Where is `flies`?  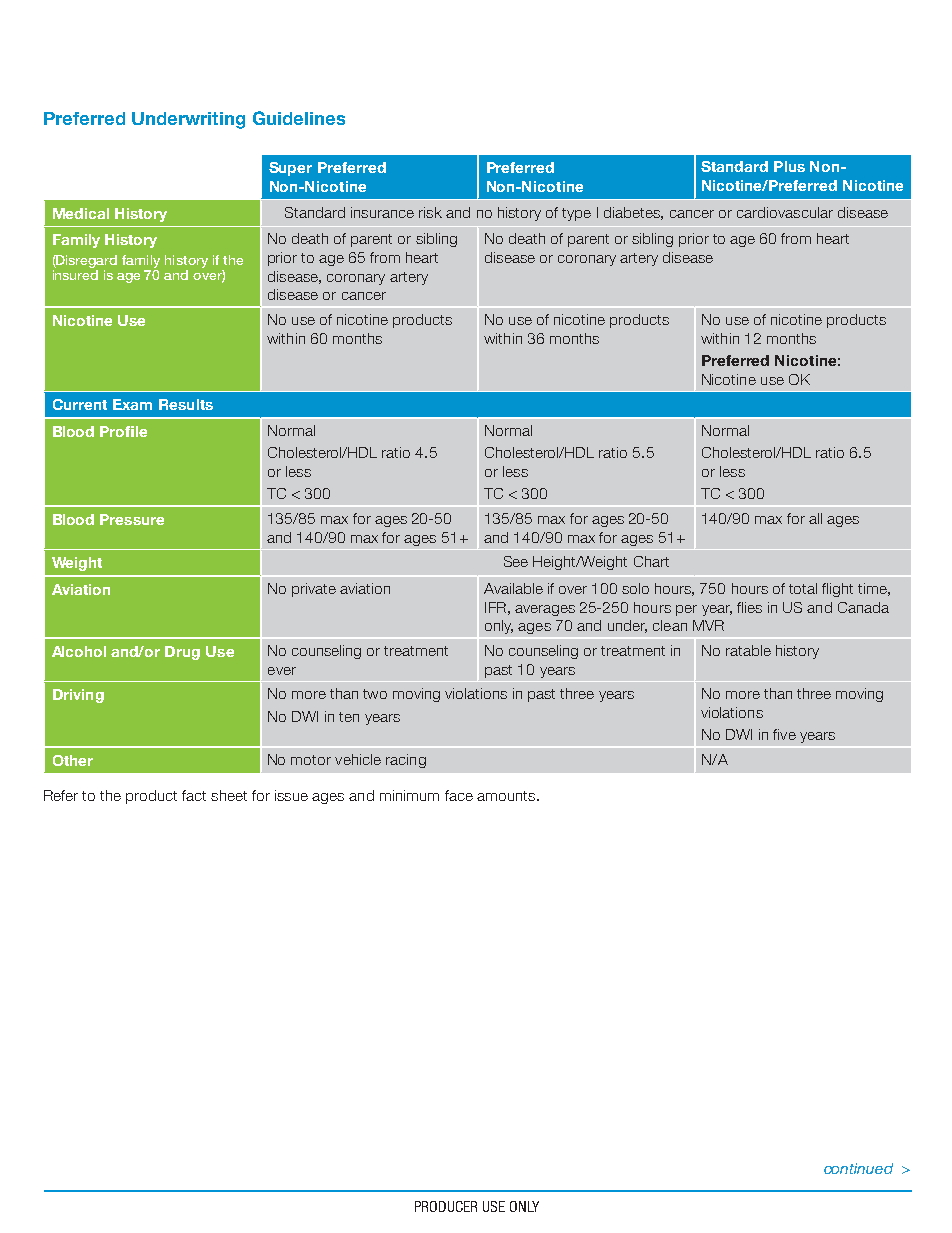 flies is located at coordinates (749, 607).
